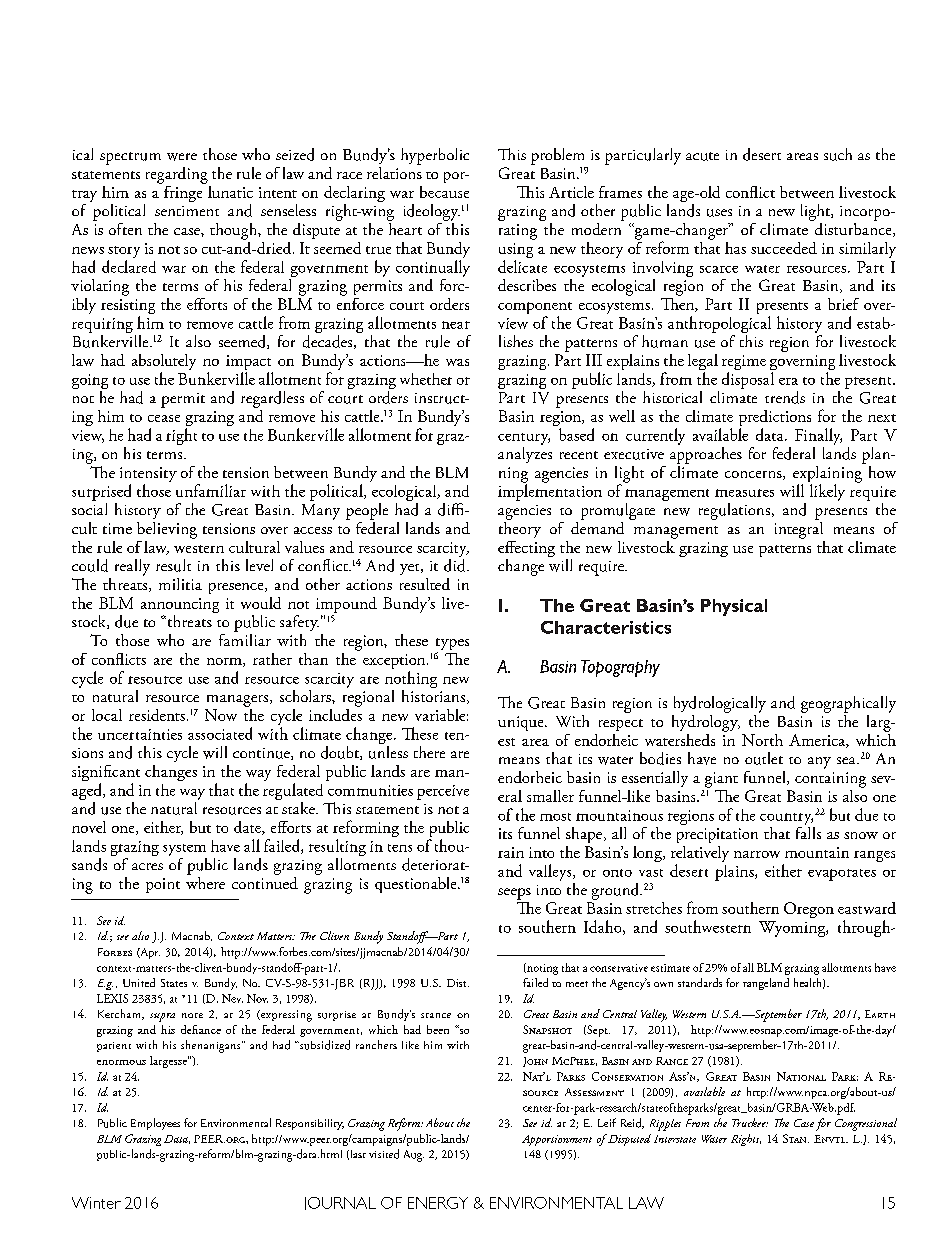  What do you see at coordinates (167, 530) in the image?
I see `believing` at bounding box center [167, 530].
